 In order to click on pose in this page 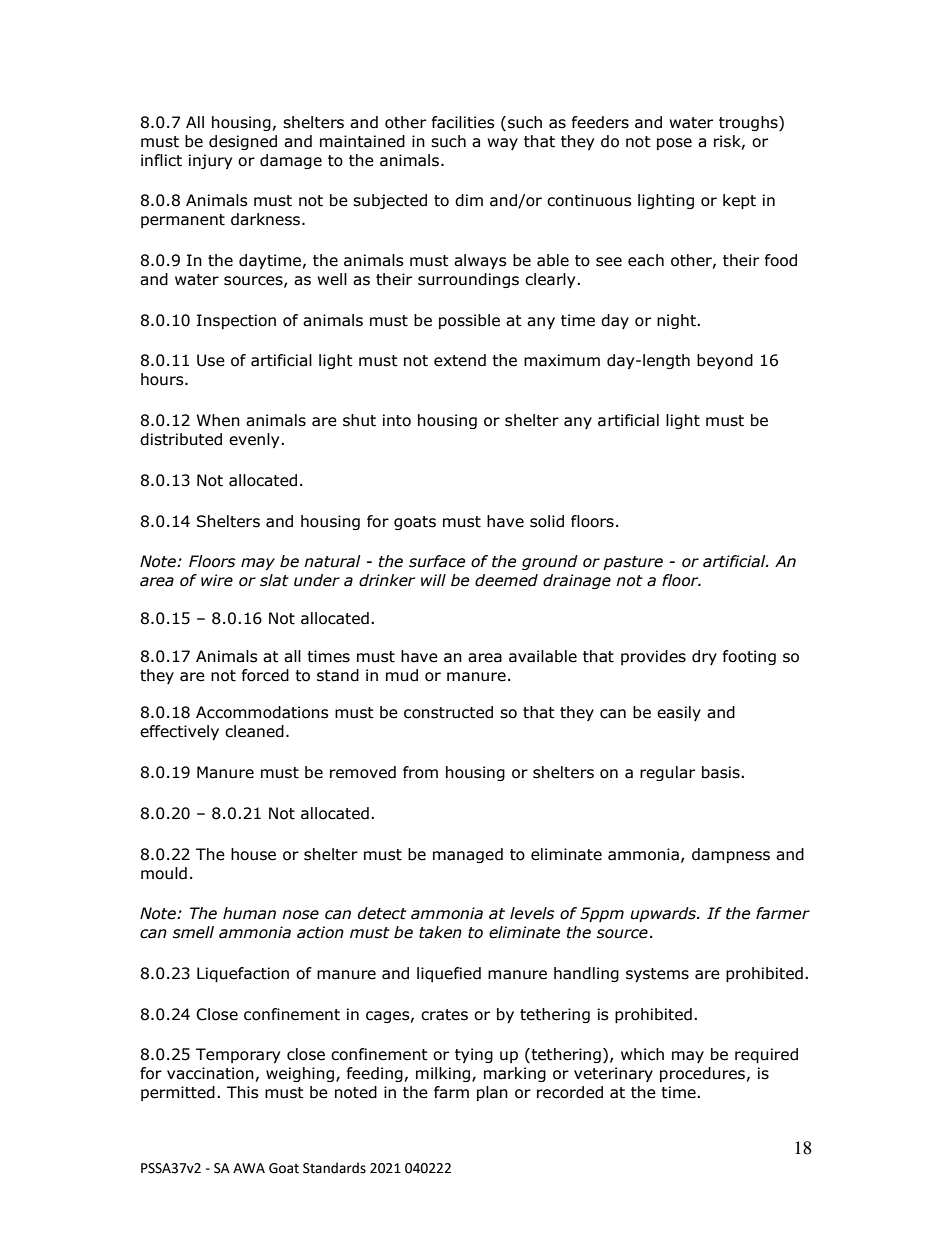, I will do `click(674, 144)`.
